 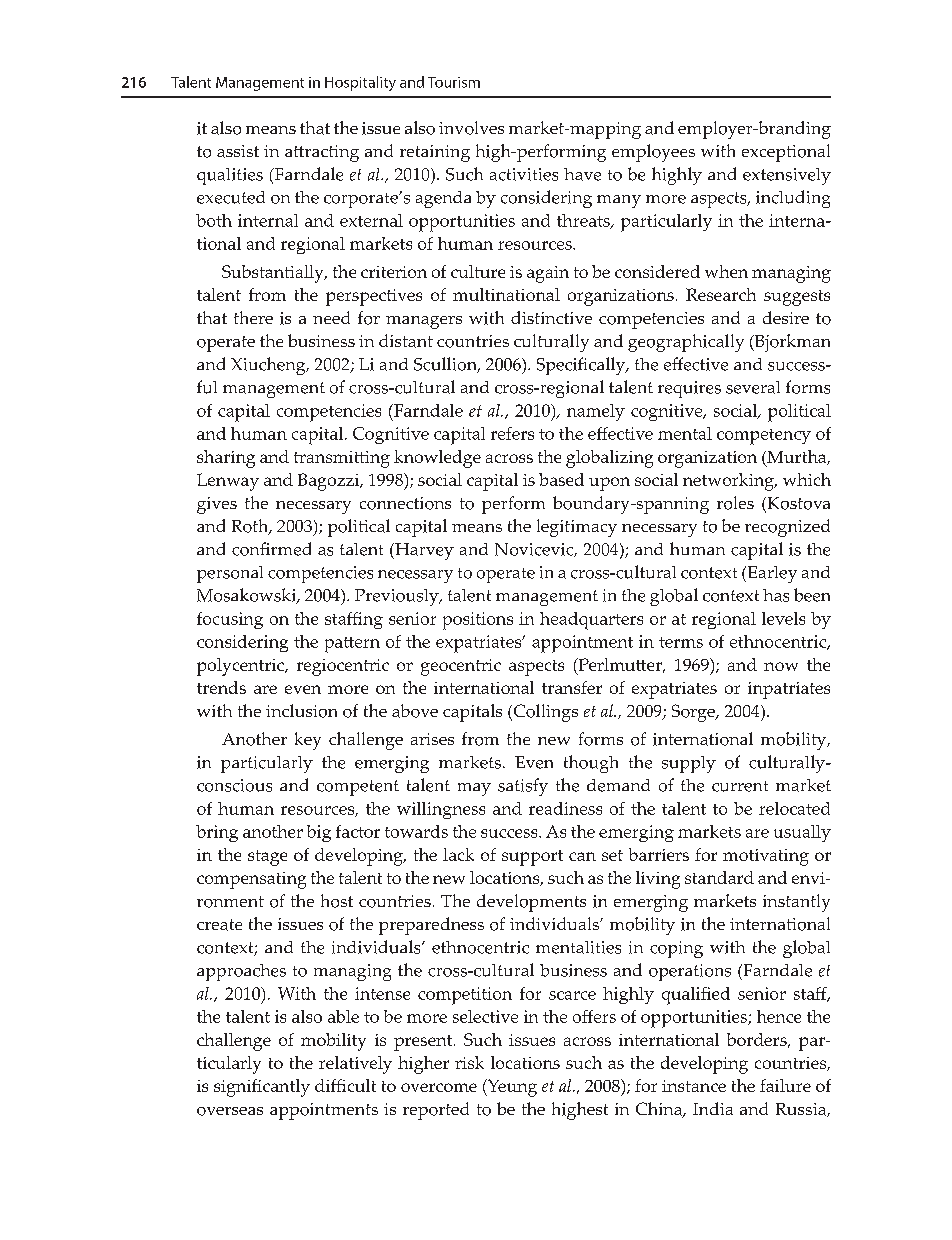 I want to click on involves, so click(x=471, y=128).
